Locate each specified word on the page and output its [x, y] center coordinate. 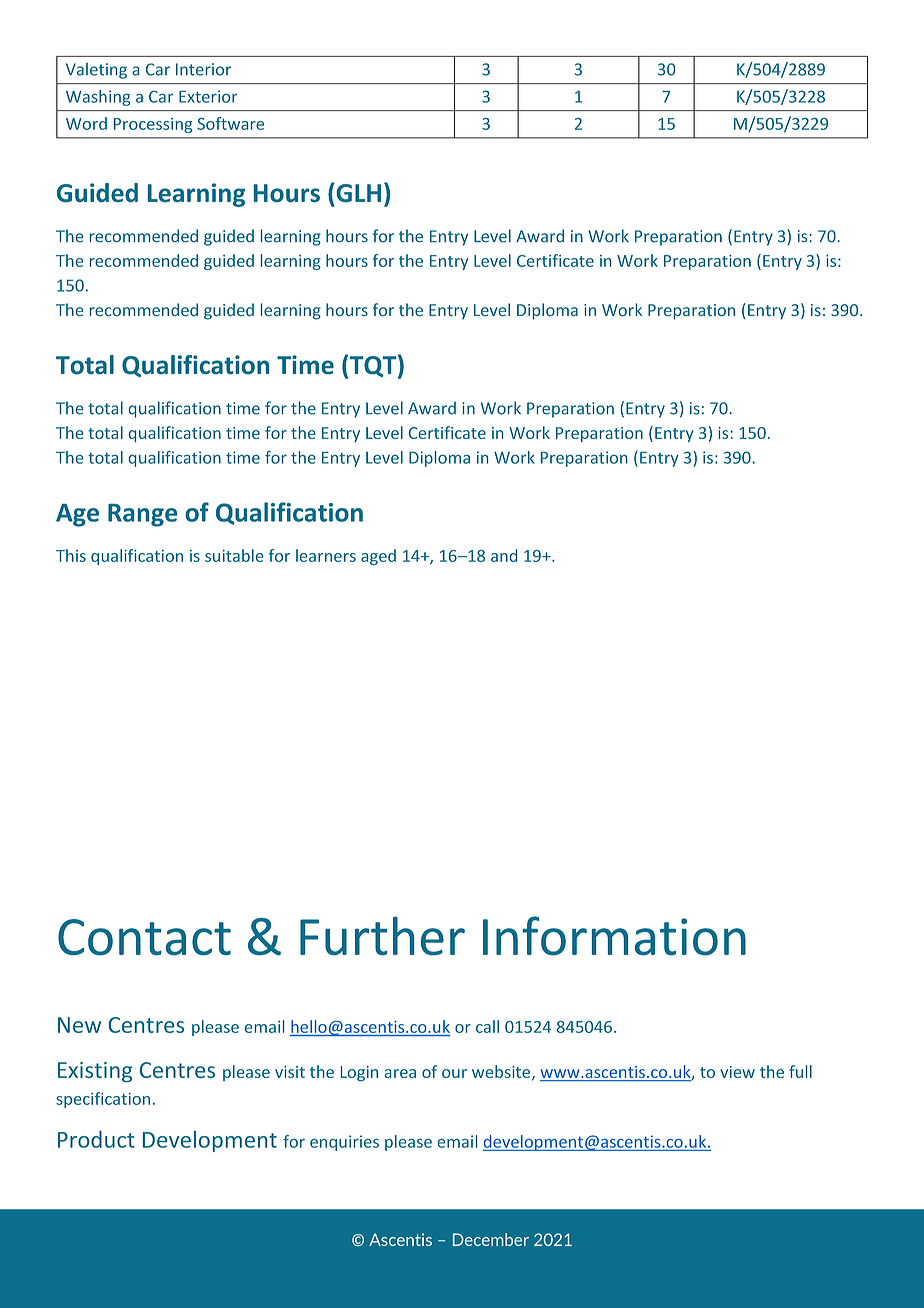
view [737, 1072]
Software [230, 123]
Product [96, 1139]
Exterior [208, 96]
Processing [153, 125]
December [491, 1239]
